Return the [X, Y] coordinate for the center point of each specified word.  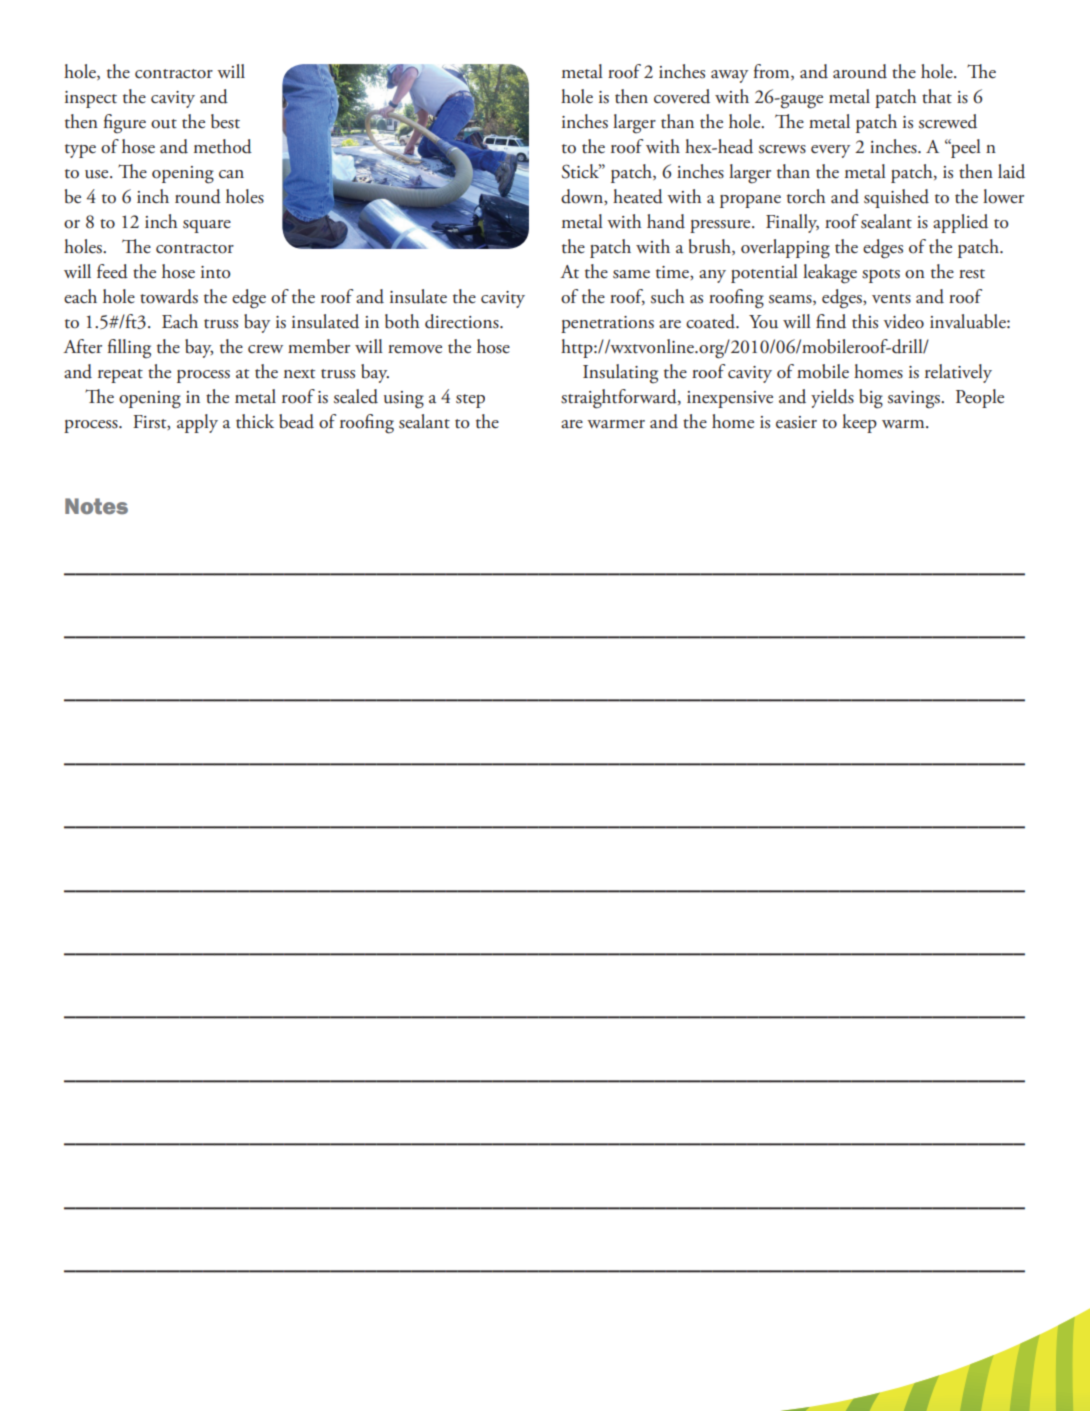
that [937, 96]
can [231, 174]
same [631, 274]
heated [638, 196]
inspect [91, 99]
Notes [96, 506]
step [470, 401]
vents [891, 299]
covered [682, 96]
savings [915, 400]
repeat [120, 376]
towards [169, 296]
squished [896, 198]
